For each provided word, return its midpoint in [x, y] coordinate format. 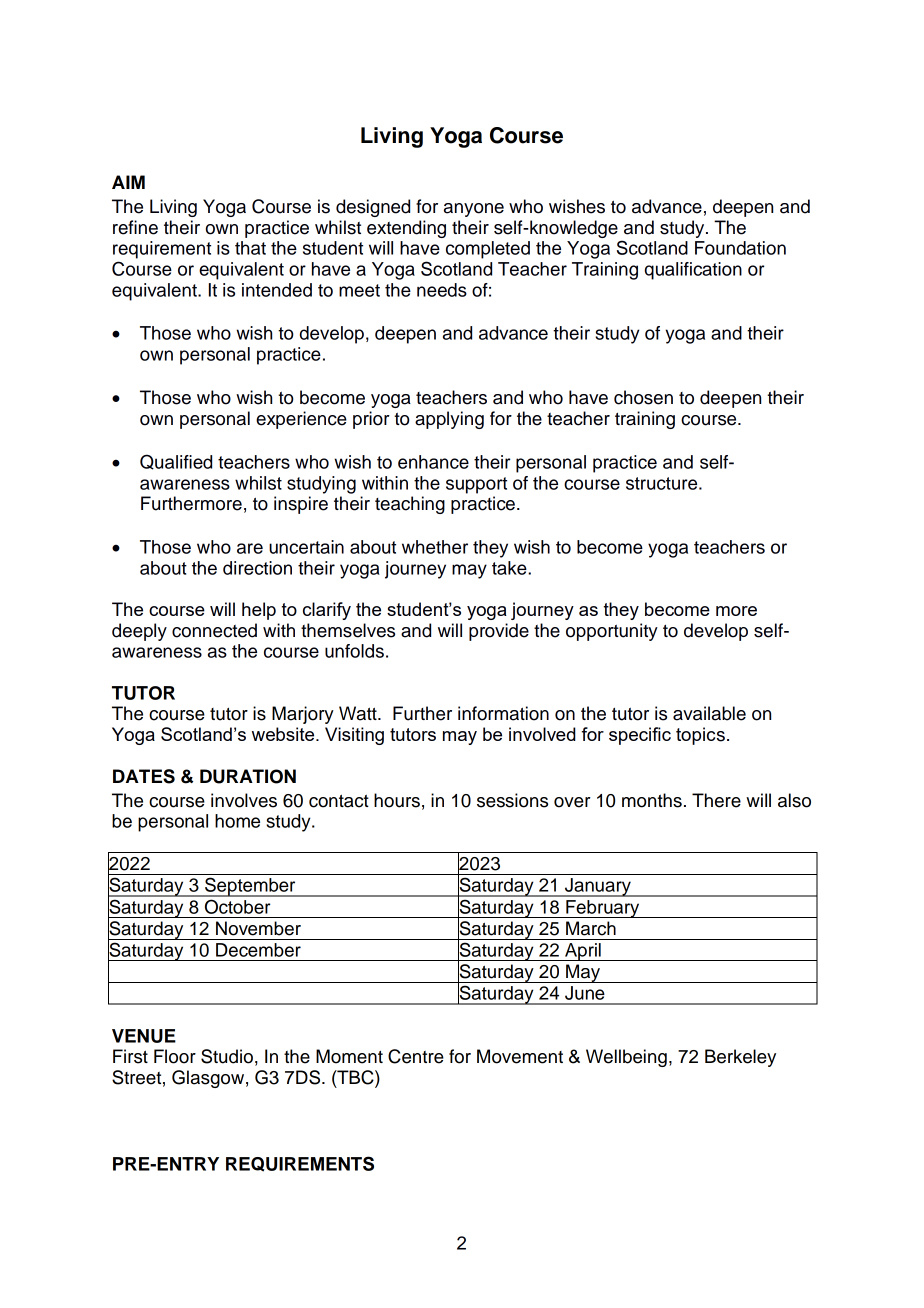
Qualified [176, 462]
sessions [512, 800]
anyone [474, 210]
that [250, 248]
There [716, 800]
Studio [227, 1056]
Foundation [740, 248]
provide [499, 632]
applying [449, 420]
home [237, 821]
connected [214, 630]
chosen [643, 397]
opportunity [612, 632]
